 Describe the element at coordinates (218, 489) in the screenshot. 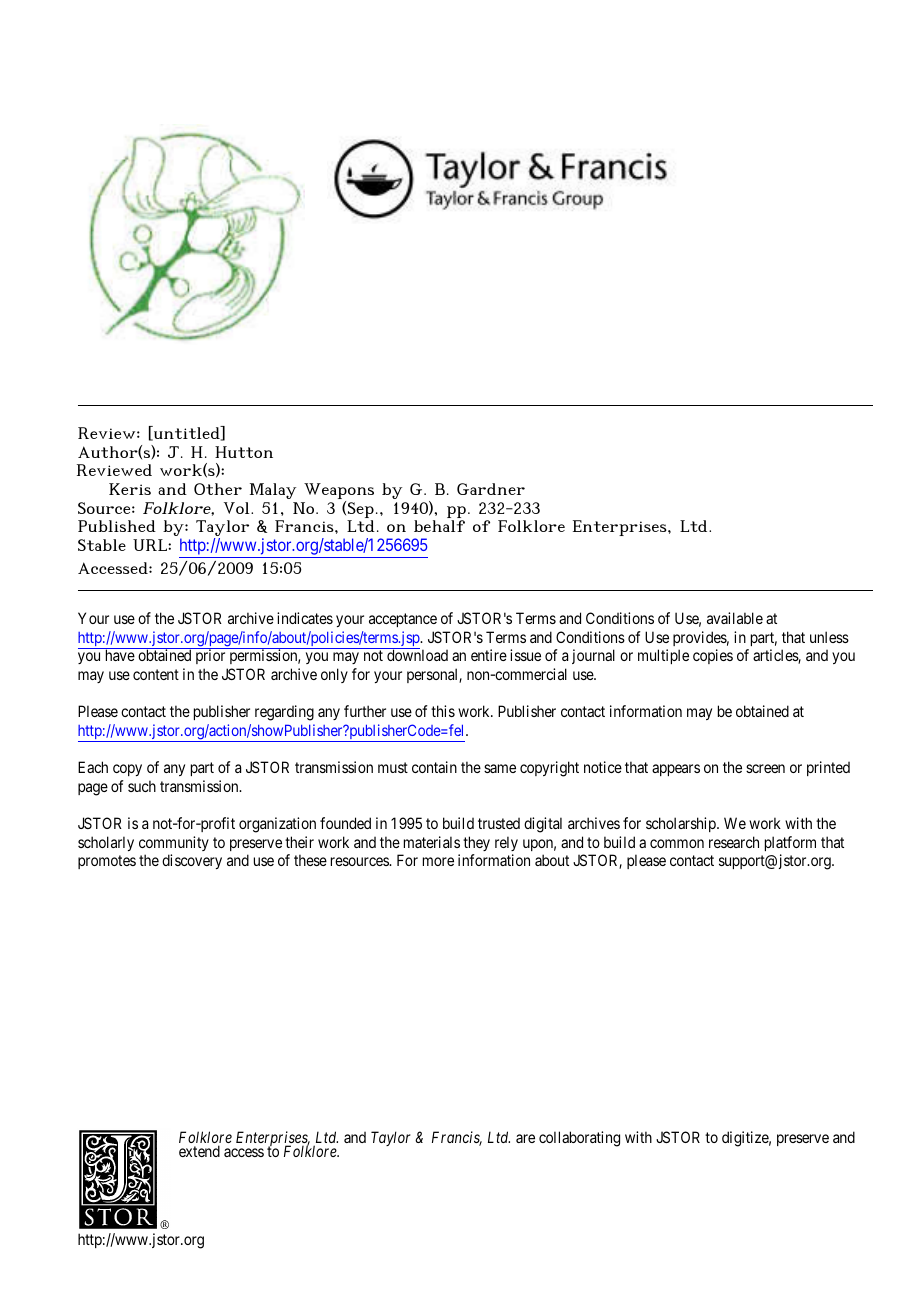

I see `Other` at that location.
